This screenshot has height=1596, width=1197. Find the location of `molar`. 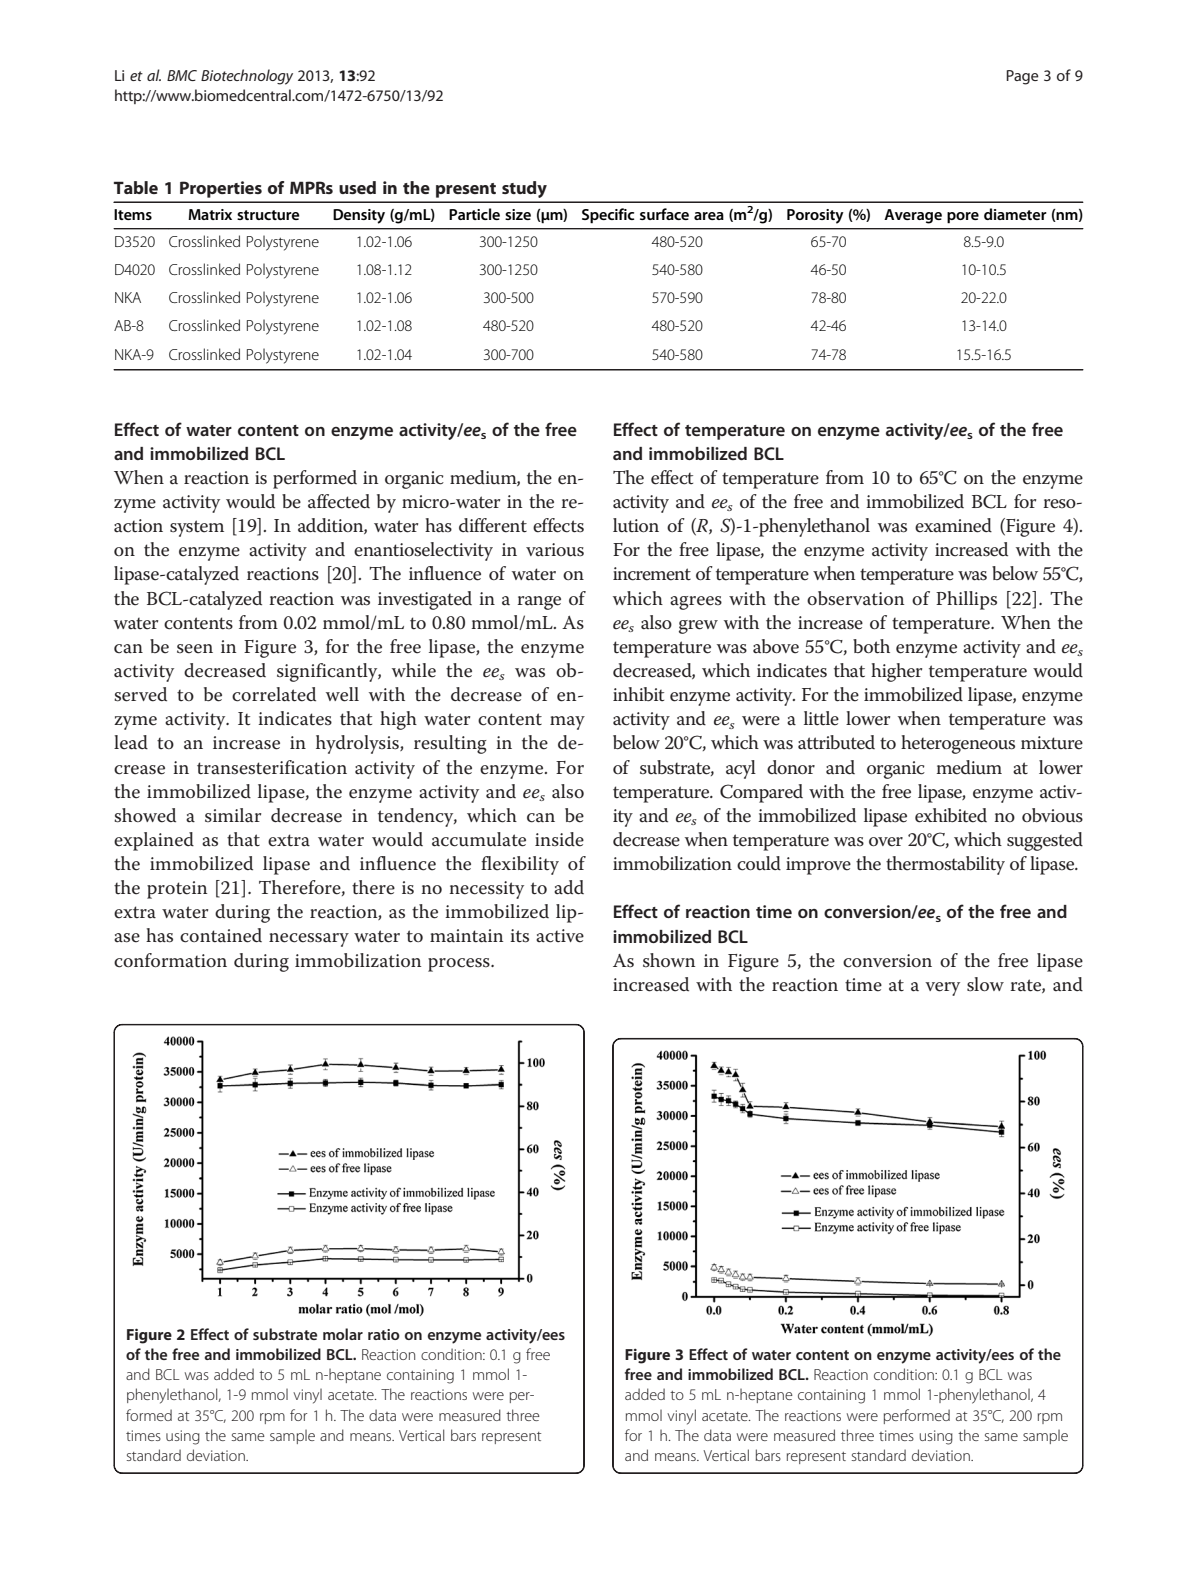

molar is located at coordinates (343, 1334).
